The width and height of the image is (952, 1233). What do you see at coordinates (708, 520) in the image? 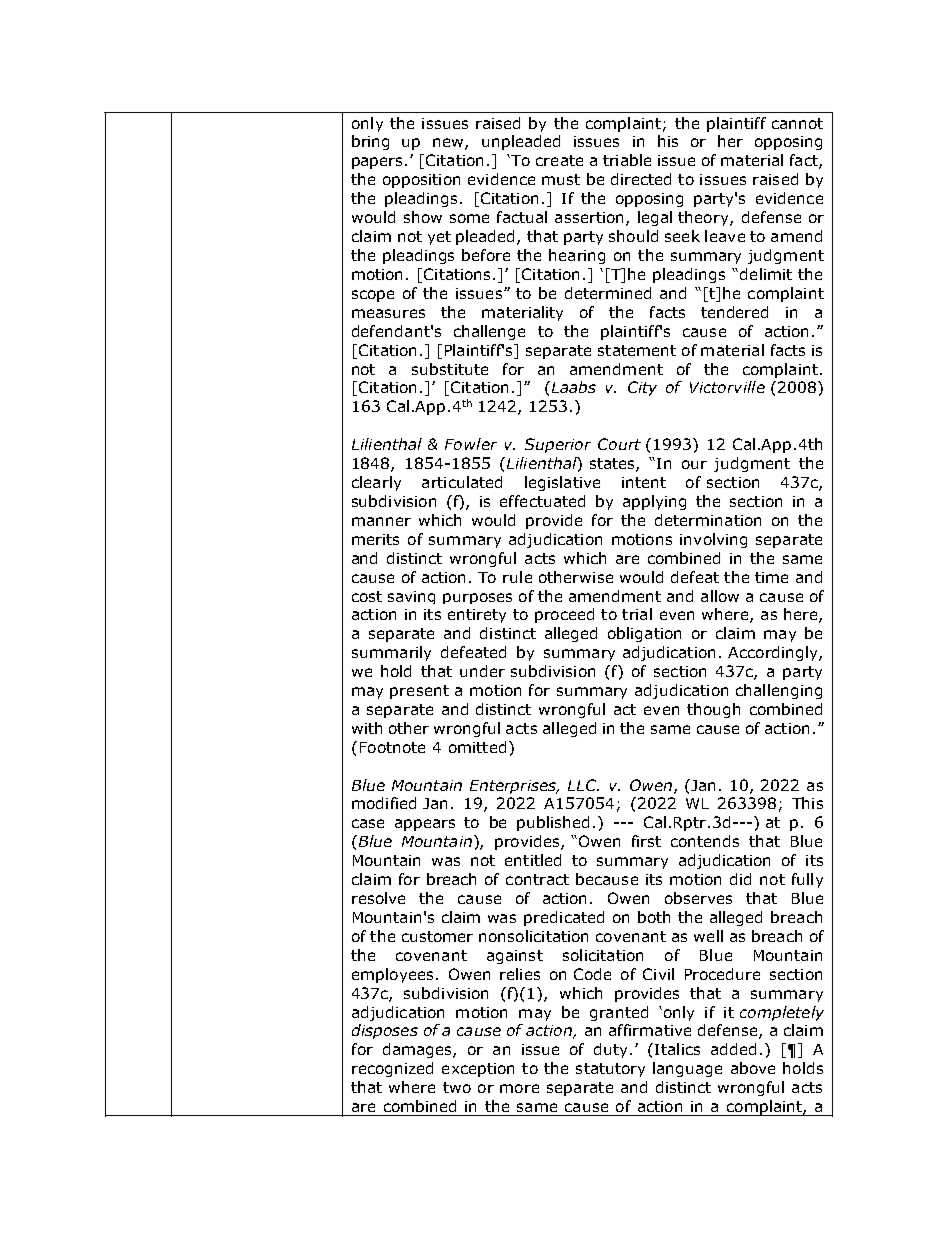
I see `determination` at bounding box center [708, 520].
